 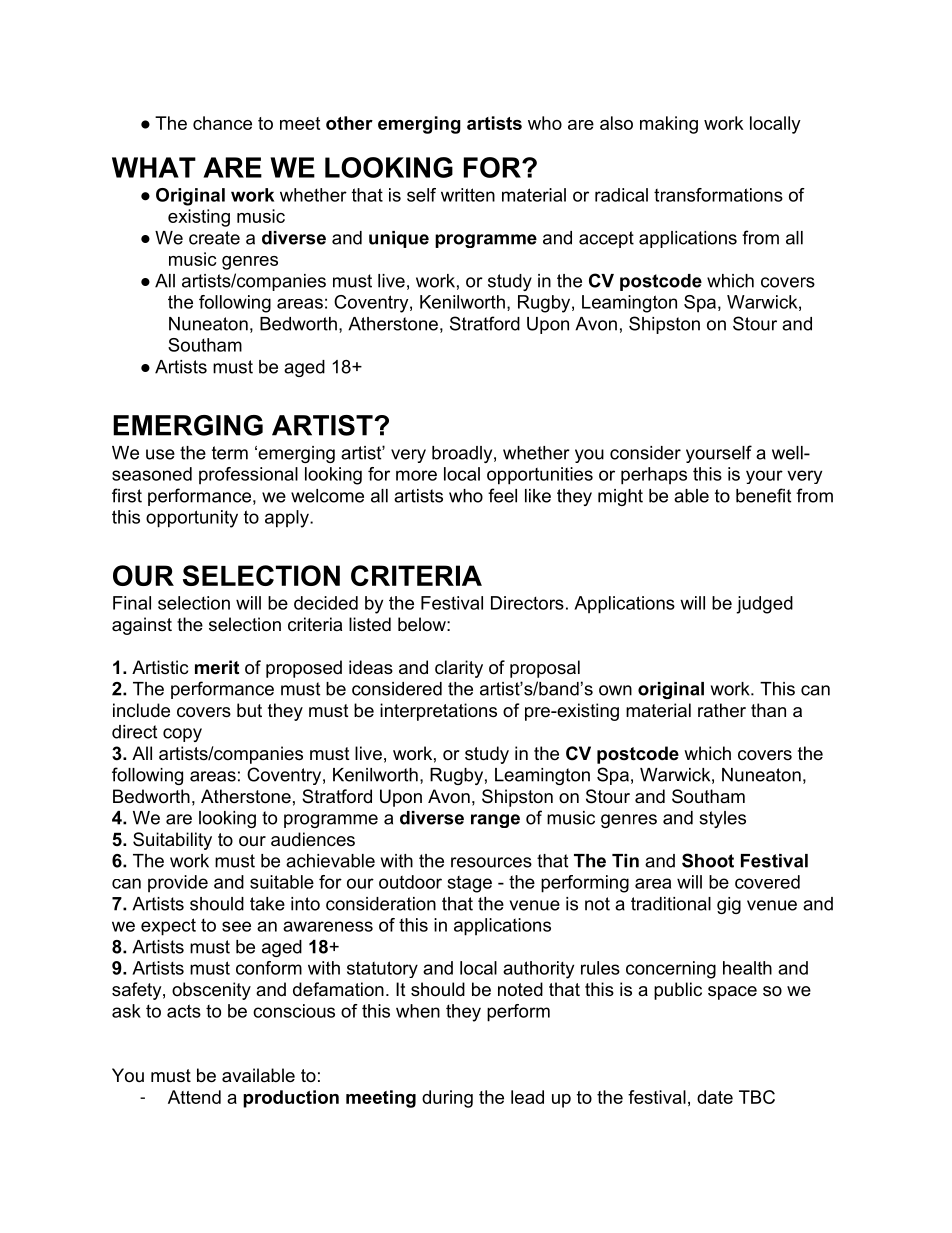 I want to click on Attend, so click(x=194, y=1097).
